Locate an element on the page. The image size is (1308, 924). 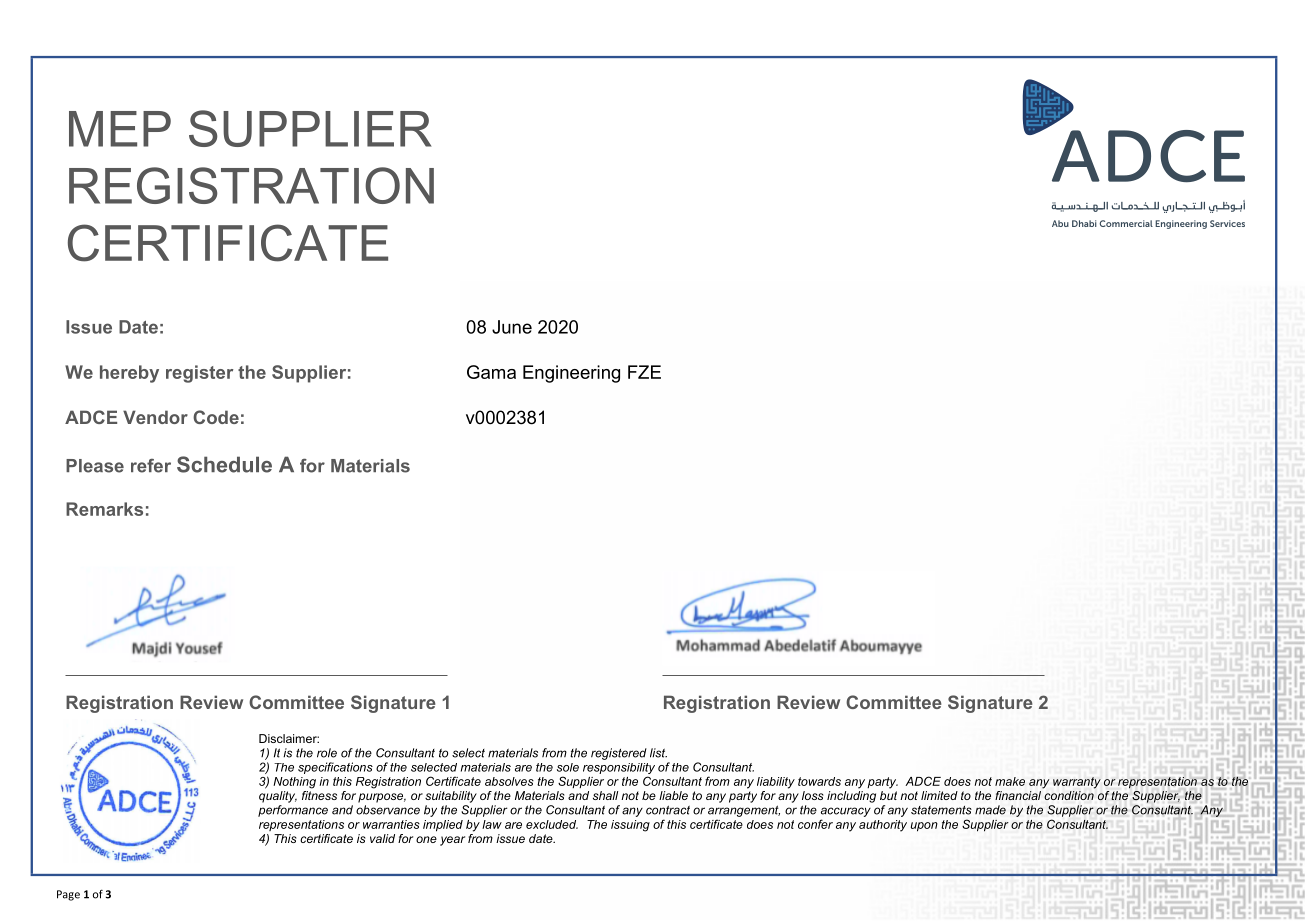
Page is located at coordinates (68, 895).
